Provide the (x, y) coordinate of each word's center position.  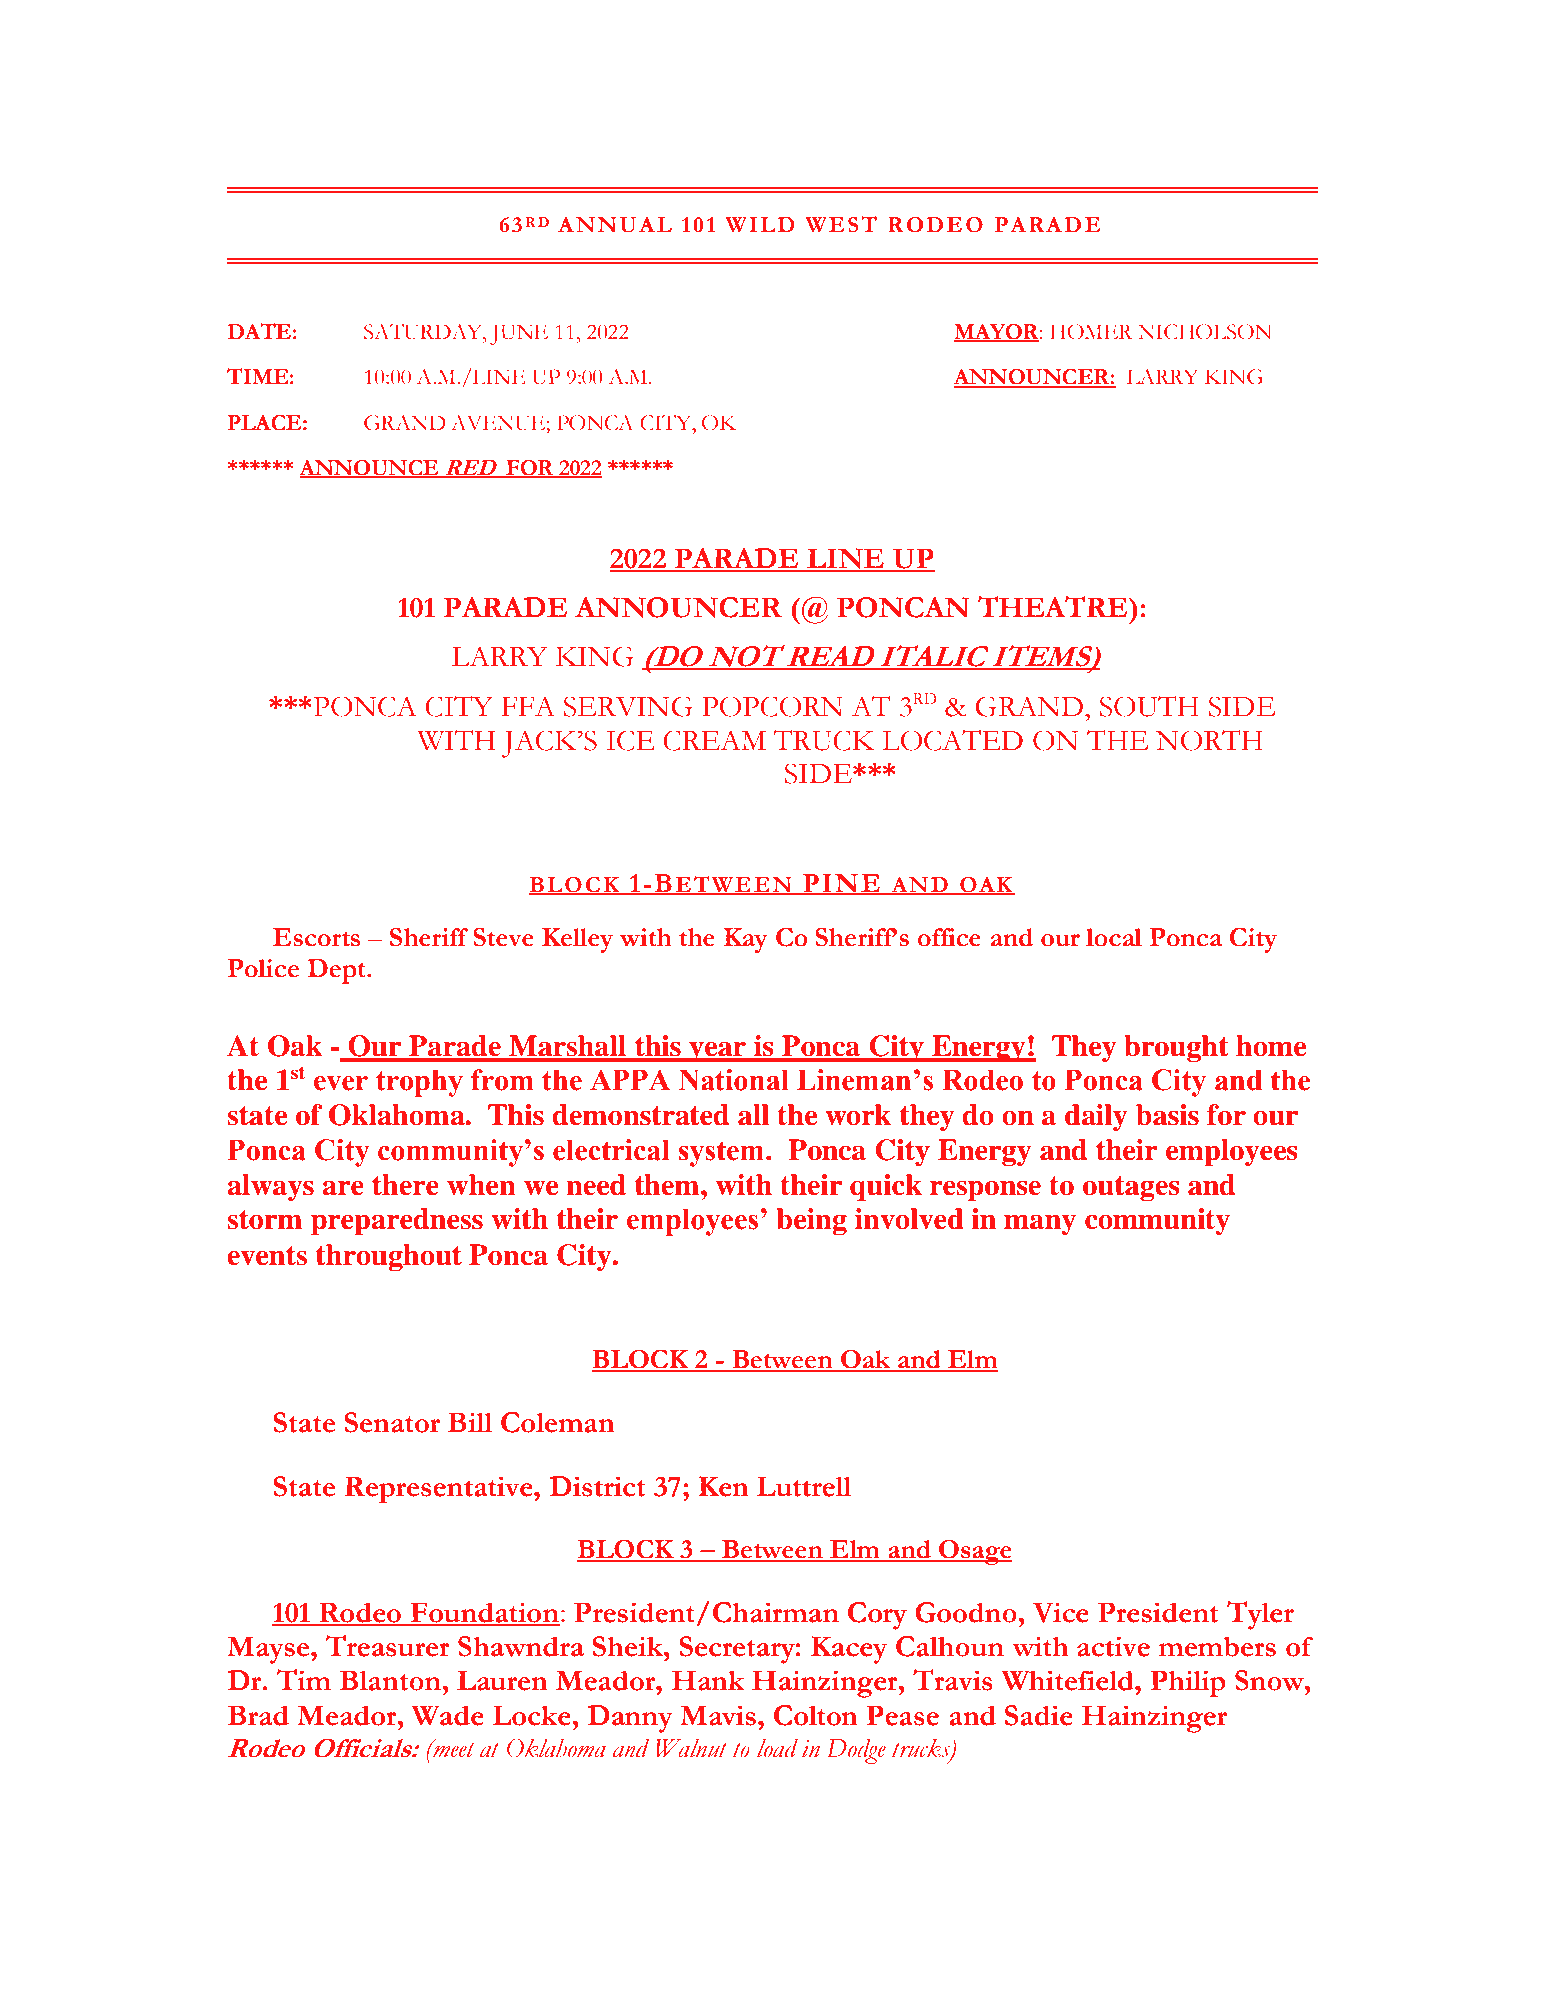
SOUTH (1149, 706)
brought (1176, 1048)
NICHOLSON (1205, 332)
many (1040, 1224)
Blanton (391, 1680)
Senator (392, 1422)
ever (341, 1083)
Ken (723, 1486)
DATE (259, 331)
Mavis (718, 1715)
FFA (528, 706)
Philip (1188, 1683)
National (734, 1080)
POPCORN (772, 706)
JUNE (519, 334)
